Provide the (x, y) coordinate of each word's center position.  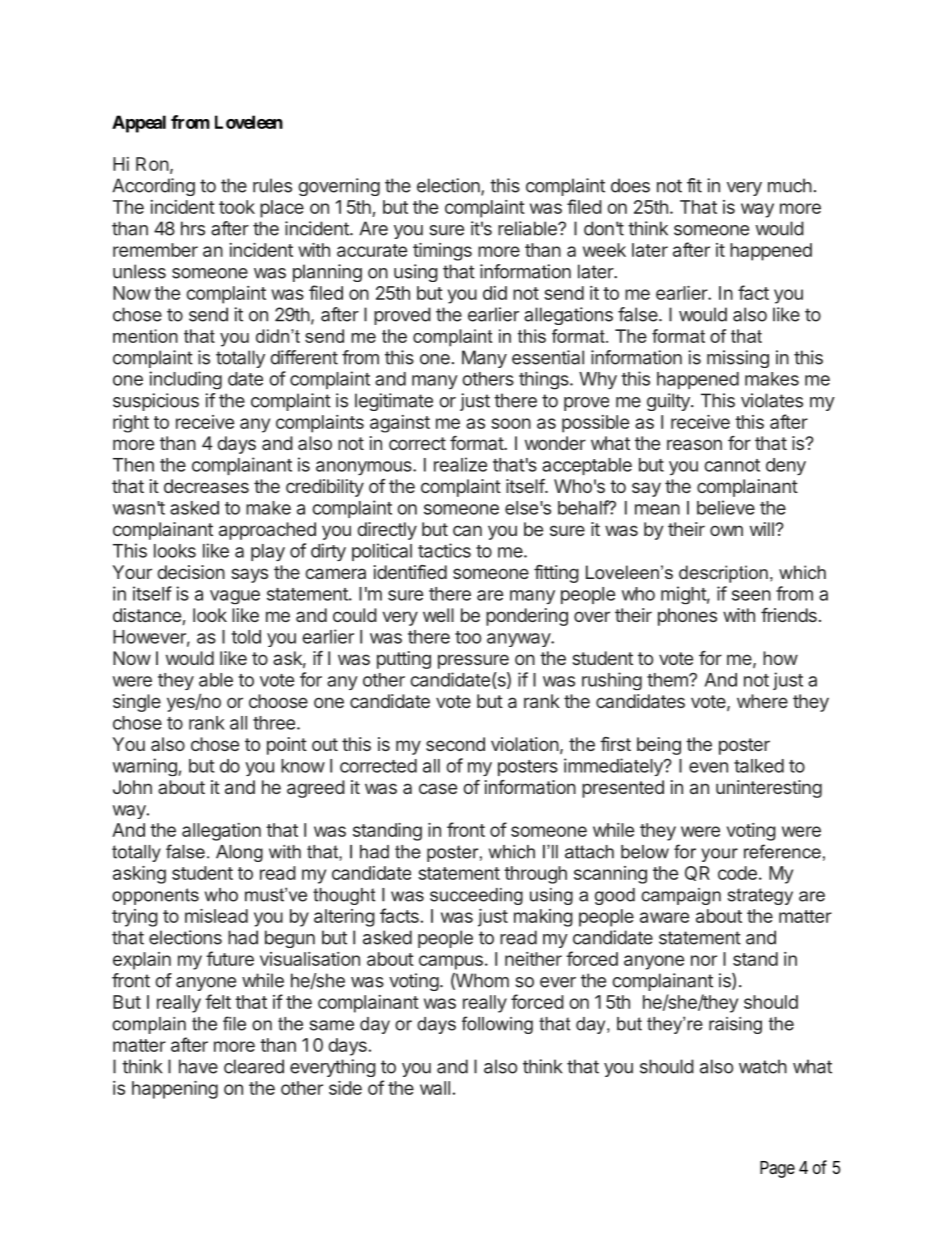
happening (175, 1090)
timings (442, 252)
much (790, 185)
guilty (669, 402)
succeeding (476, 896)
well (438, 615)
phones (687, 617)
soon (511, 423)
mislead (216, 916)
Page (777, 1169)
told (246, 637)
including (185, 380)
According (153, 187)
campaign (681, 896)
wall (435, 1088)
